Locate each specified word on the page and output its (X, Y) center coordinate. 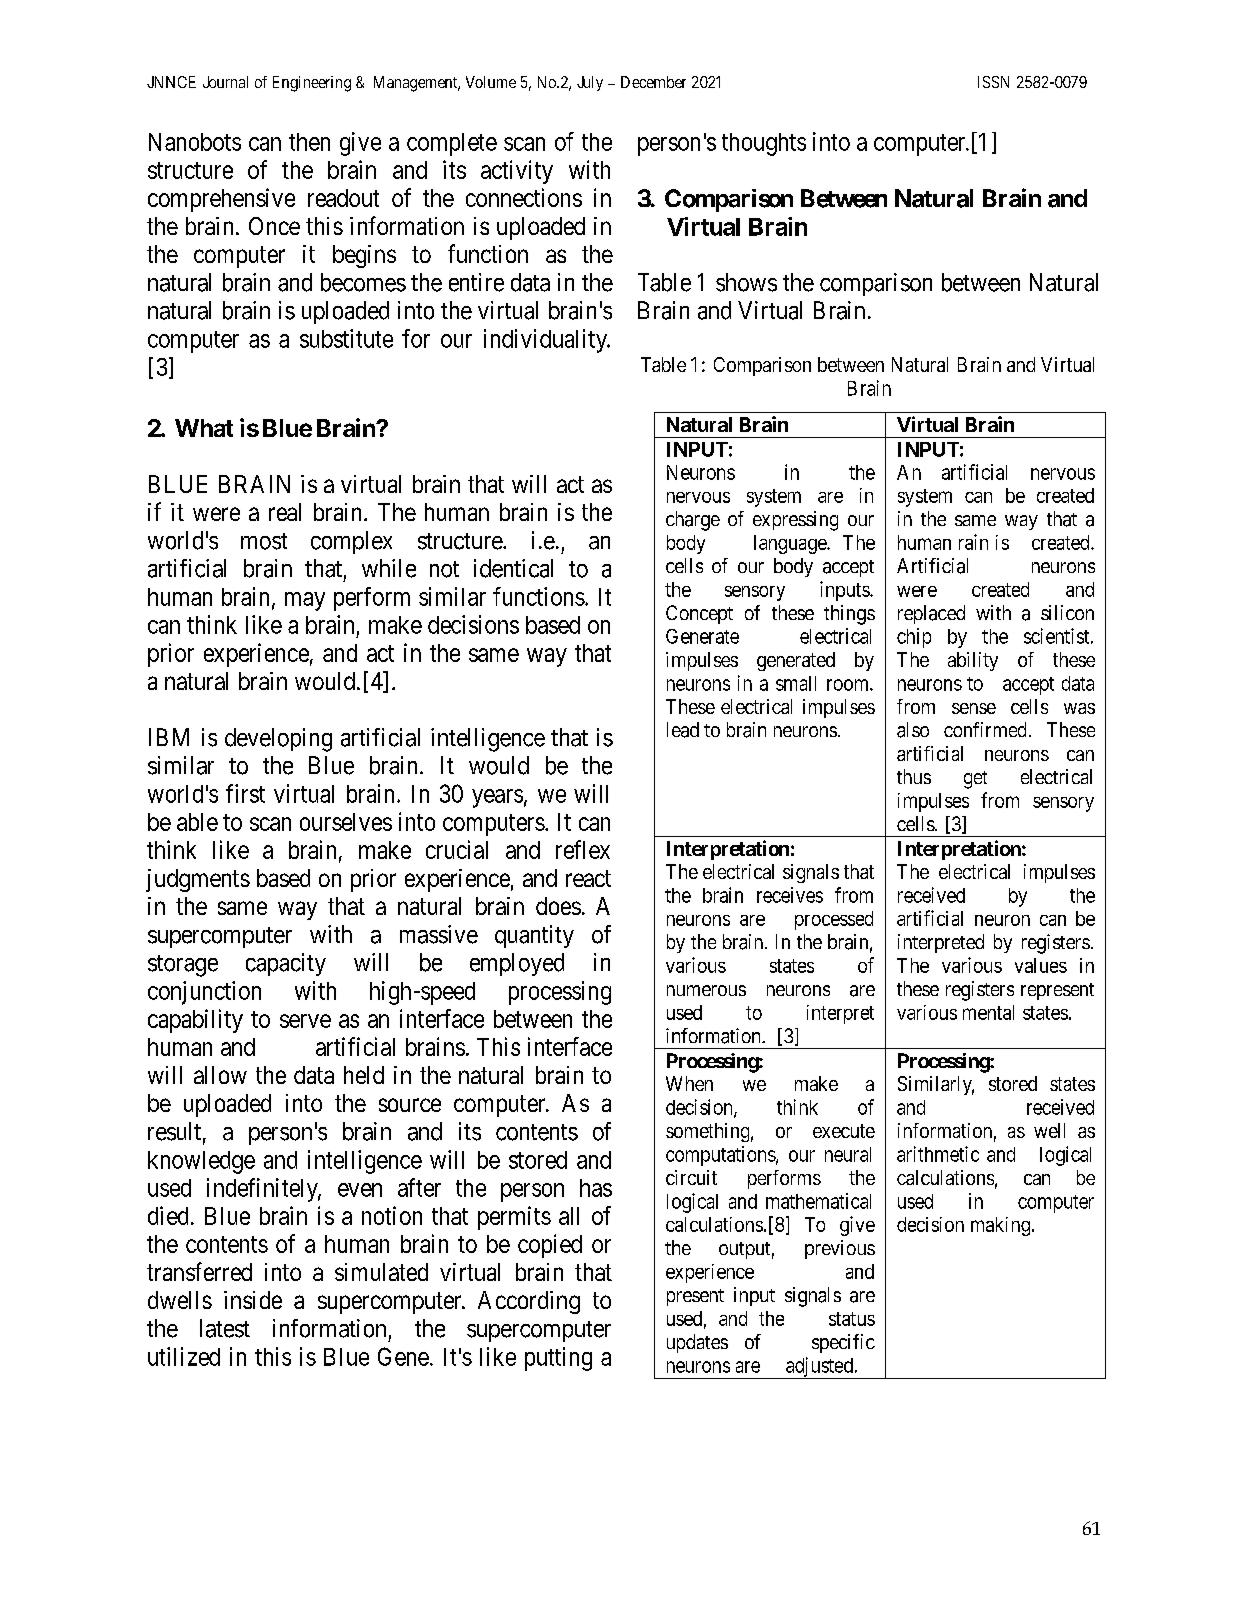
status (852, 1319)
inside (253, 1300)
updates (697, 1343)
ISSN (993, 82)
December (653, 82)
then (309, 142)
